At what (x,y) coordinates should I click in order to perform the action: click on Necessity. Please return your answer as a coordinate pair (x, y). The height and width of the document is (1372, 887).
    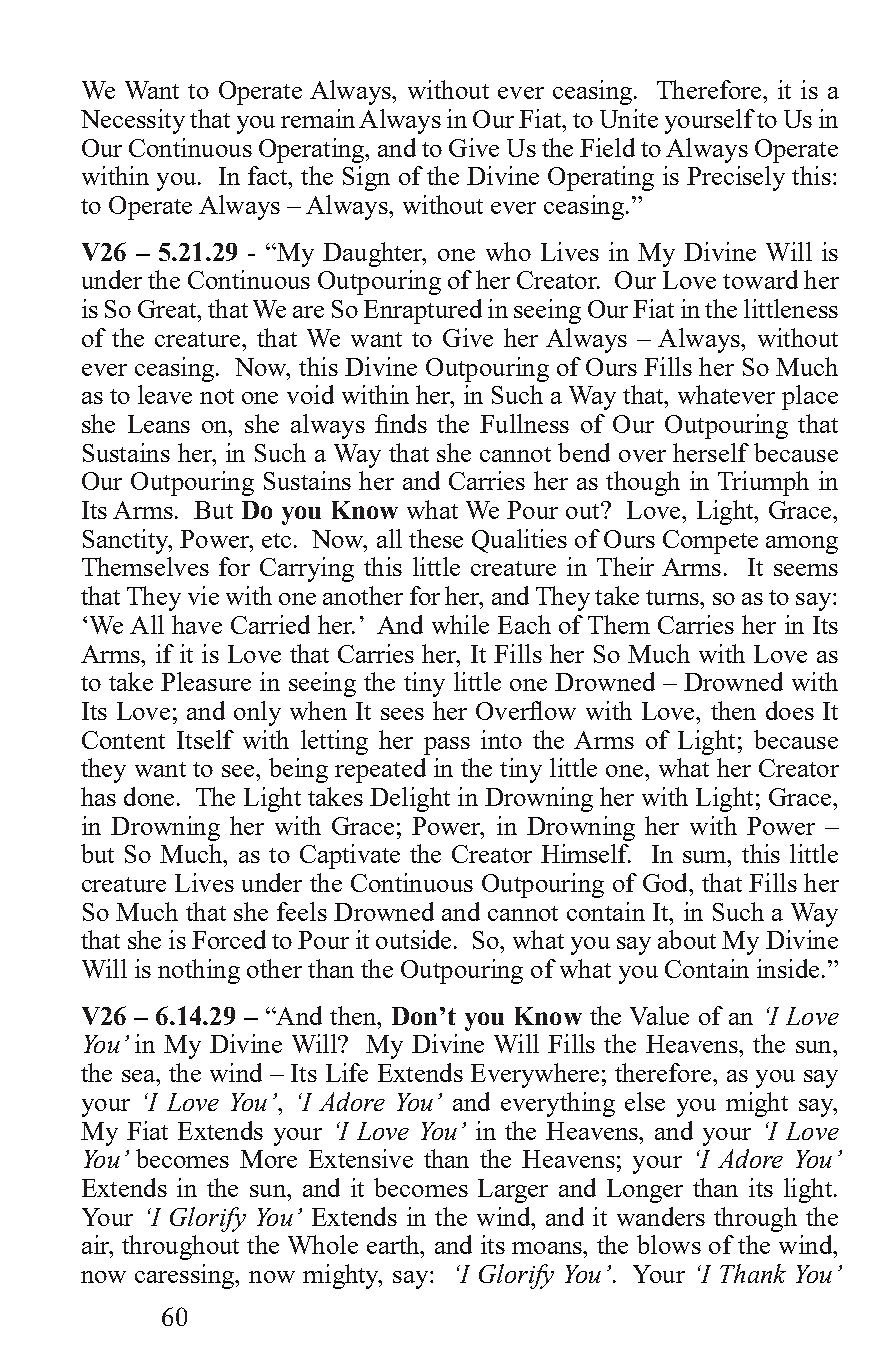
    Looking at the image, I should click on (133, 121).
